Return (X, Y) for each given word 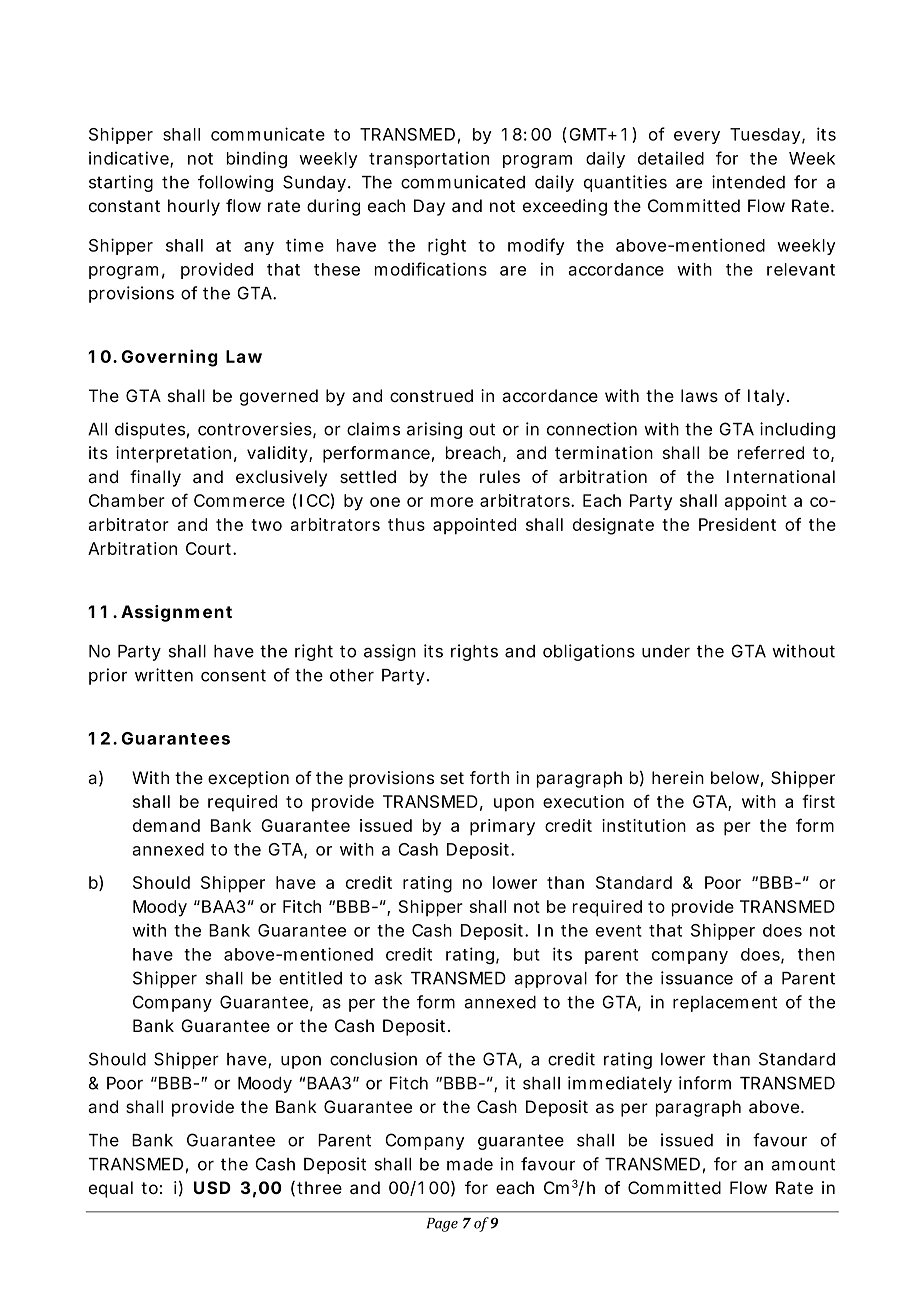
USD (212, 1187)
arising (434, 430)
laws (699, 395)
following (235, 183)
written (164, 675)
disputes (152, 430)
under (666, 651)
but (527, 954)
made (470, 1164)
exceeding (565, 207)
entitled (310, 978)
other (352, 675)
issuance (697, 978)
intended (748, 182)
